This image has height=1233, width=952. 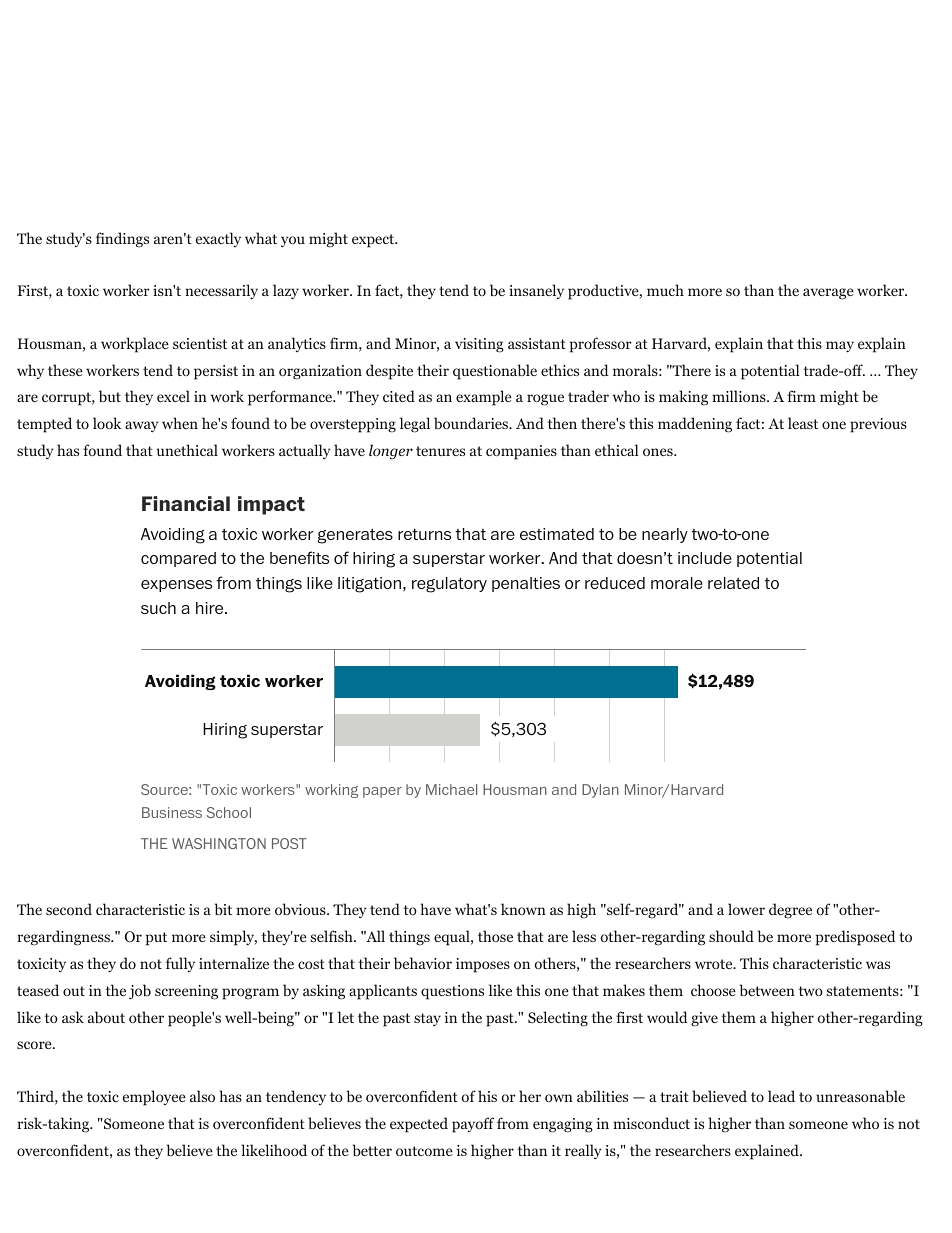 What do you see at coordinates (781, 1096) in the image?
I see `lead` at bounding box center [781, 1096].
